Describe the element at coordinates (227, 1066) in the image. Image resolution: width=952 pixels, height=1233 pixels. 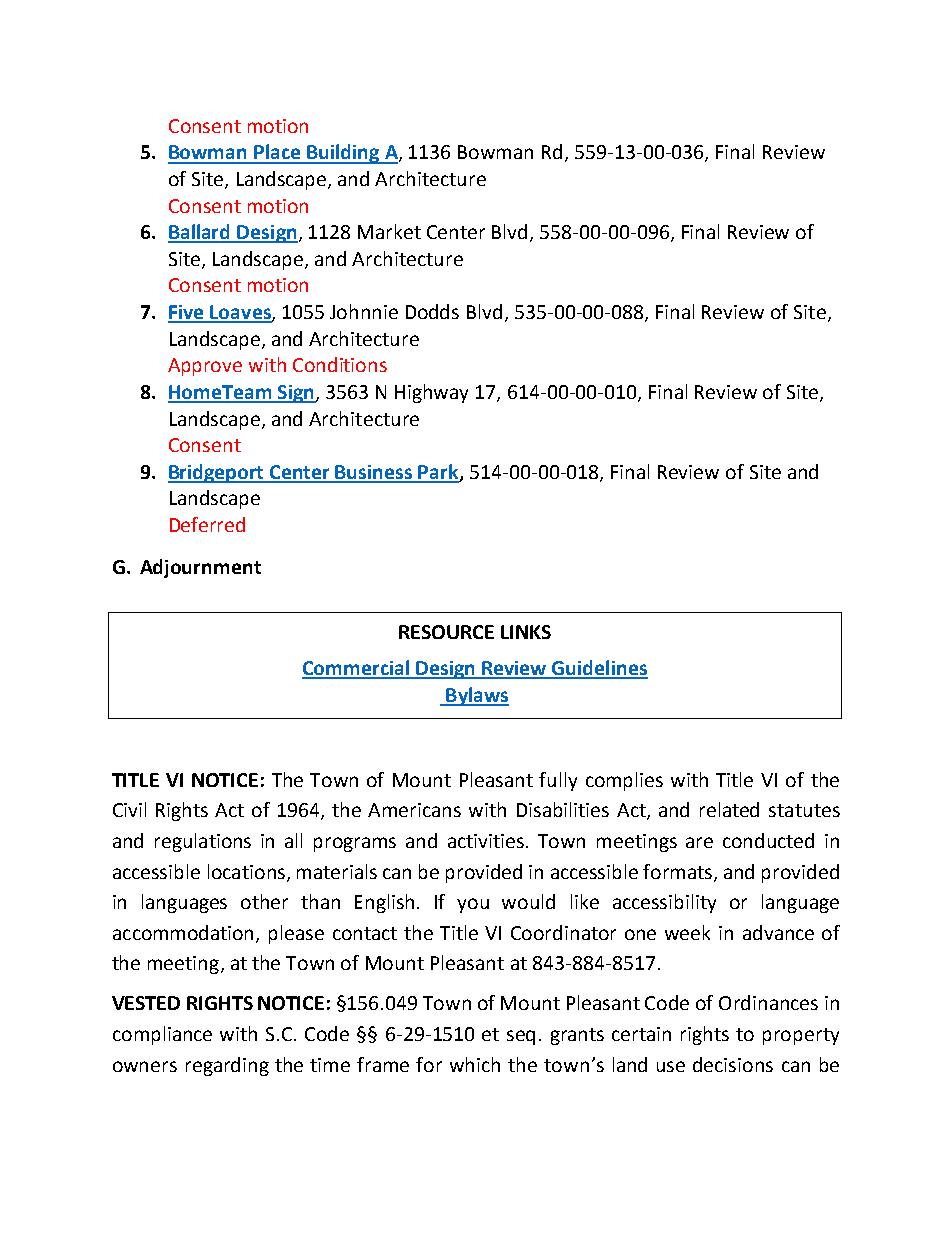
I see `regarding` at that location.
